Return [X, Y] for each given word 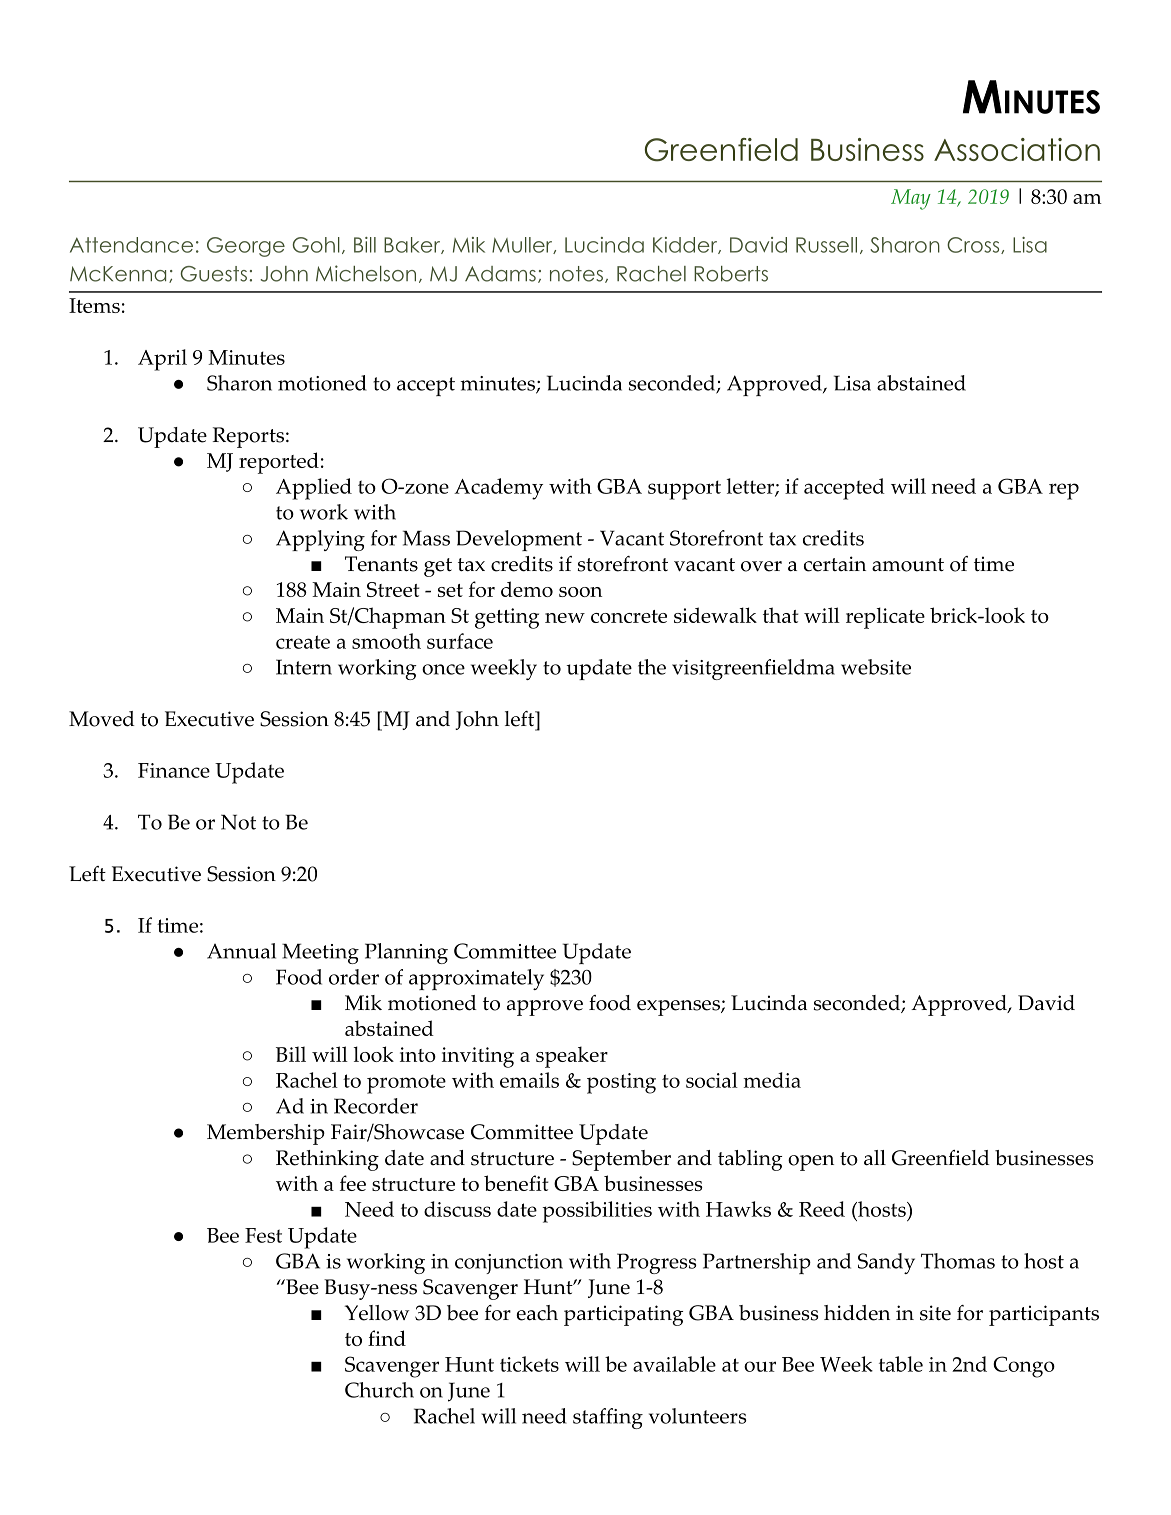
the [652, 667]
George [246, 247]
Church [379, 1390]
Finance [174, 770]
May [911, 199]
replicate [885, 618]
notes [576, 274]
